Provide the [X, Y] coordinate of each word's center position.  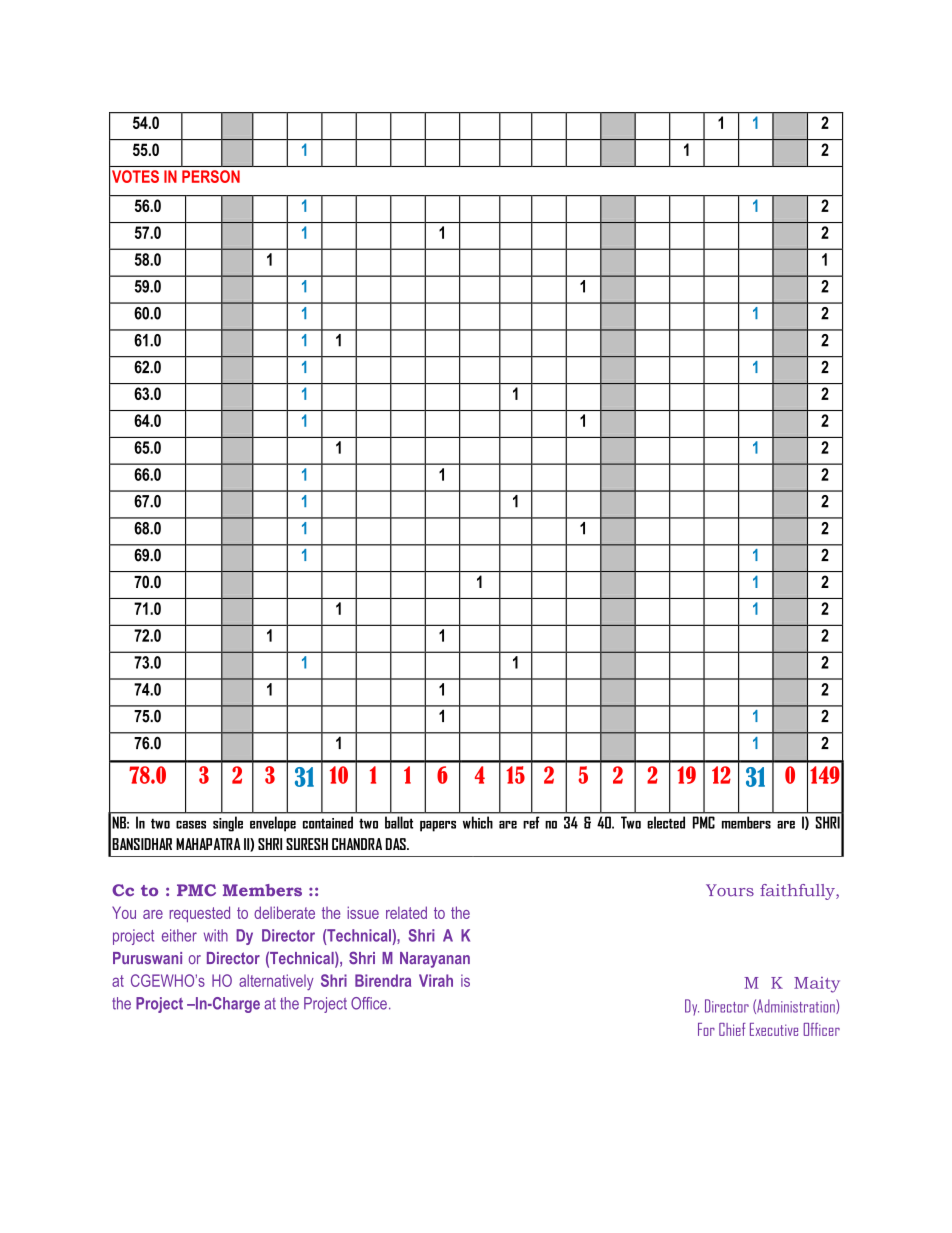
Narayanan [435, 960]
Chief [732, 1029]
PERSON [211, 176]
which [478, 822]
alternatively [276, 982]
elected [666, 822]
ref [531, 822]
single [228, 824]
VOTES [135, 176]
